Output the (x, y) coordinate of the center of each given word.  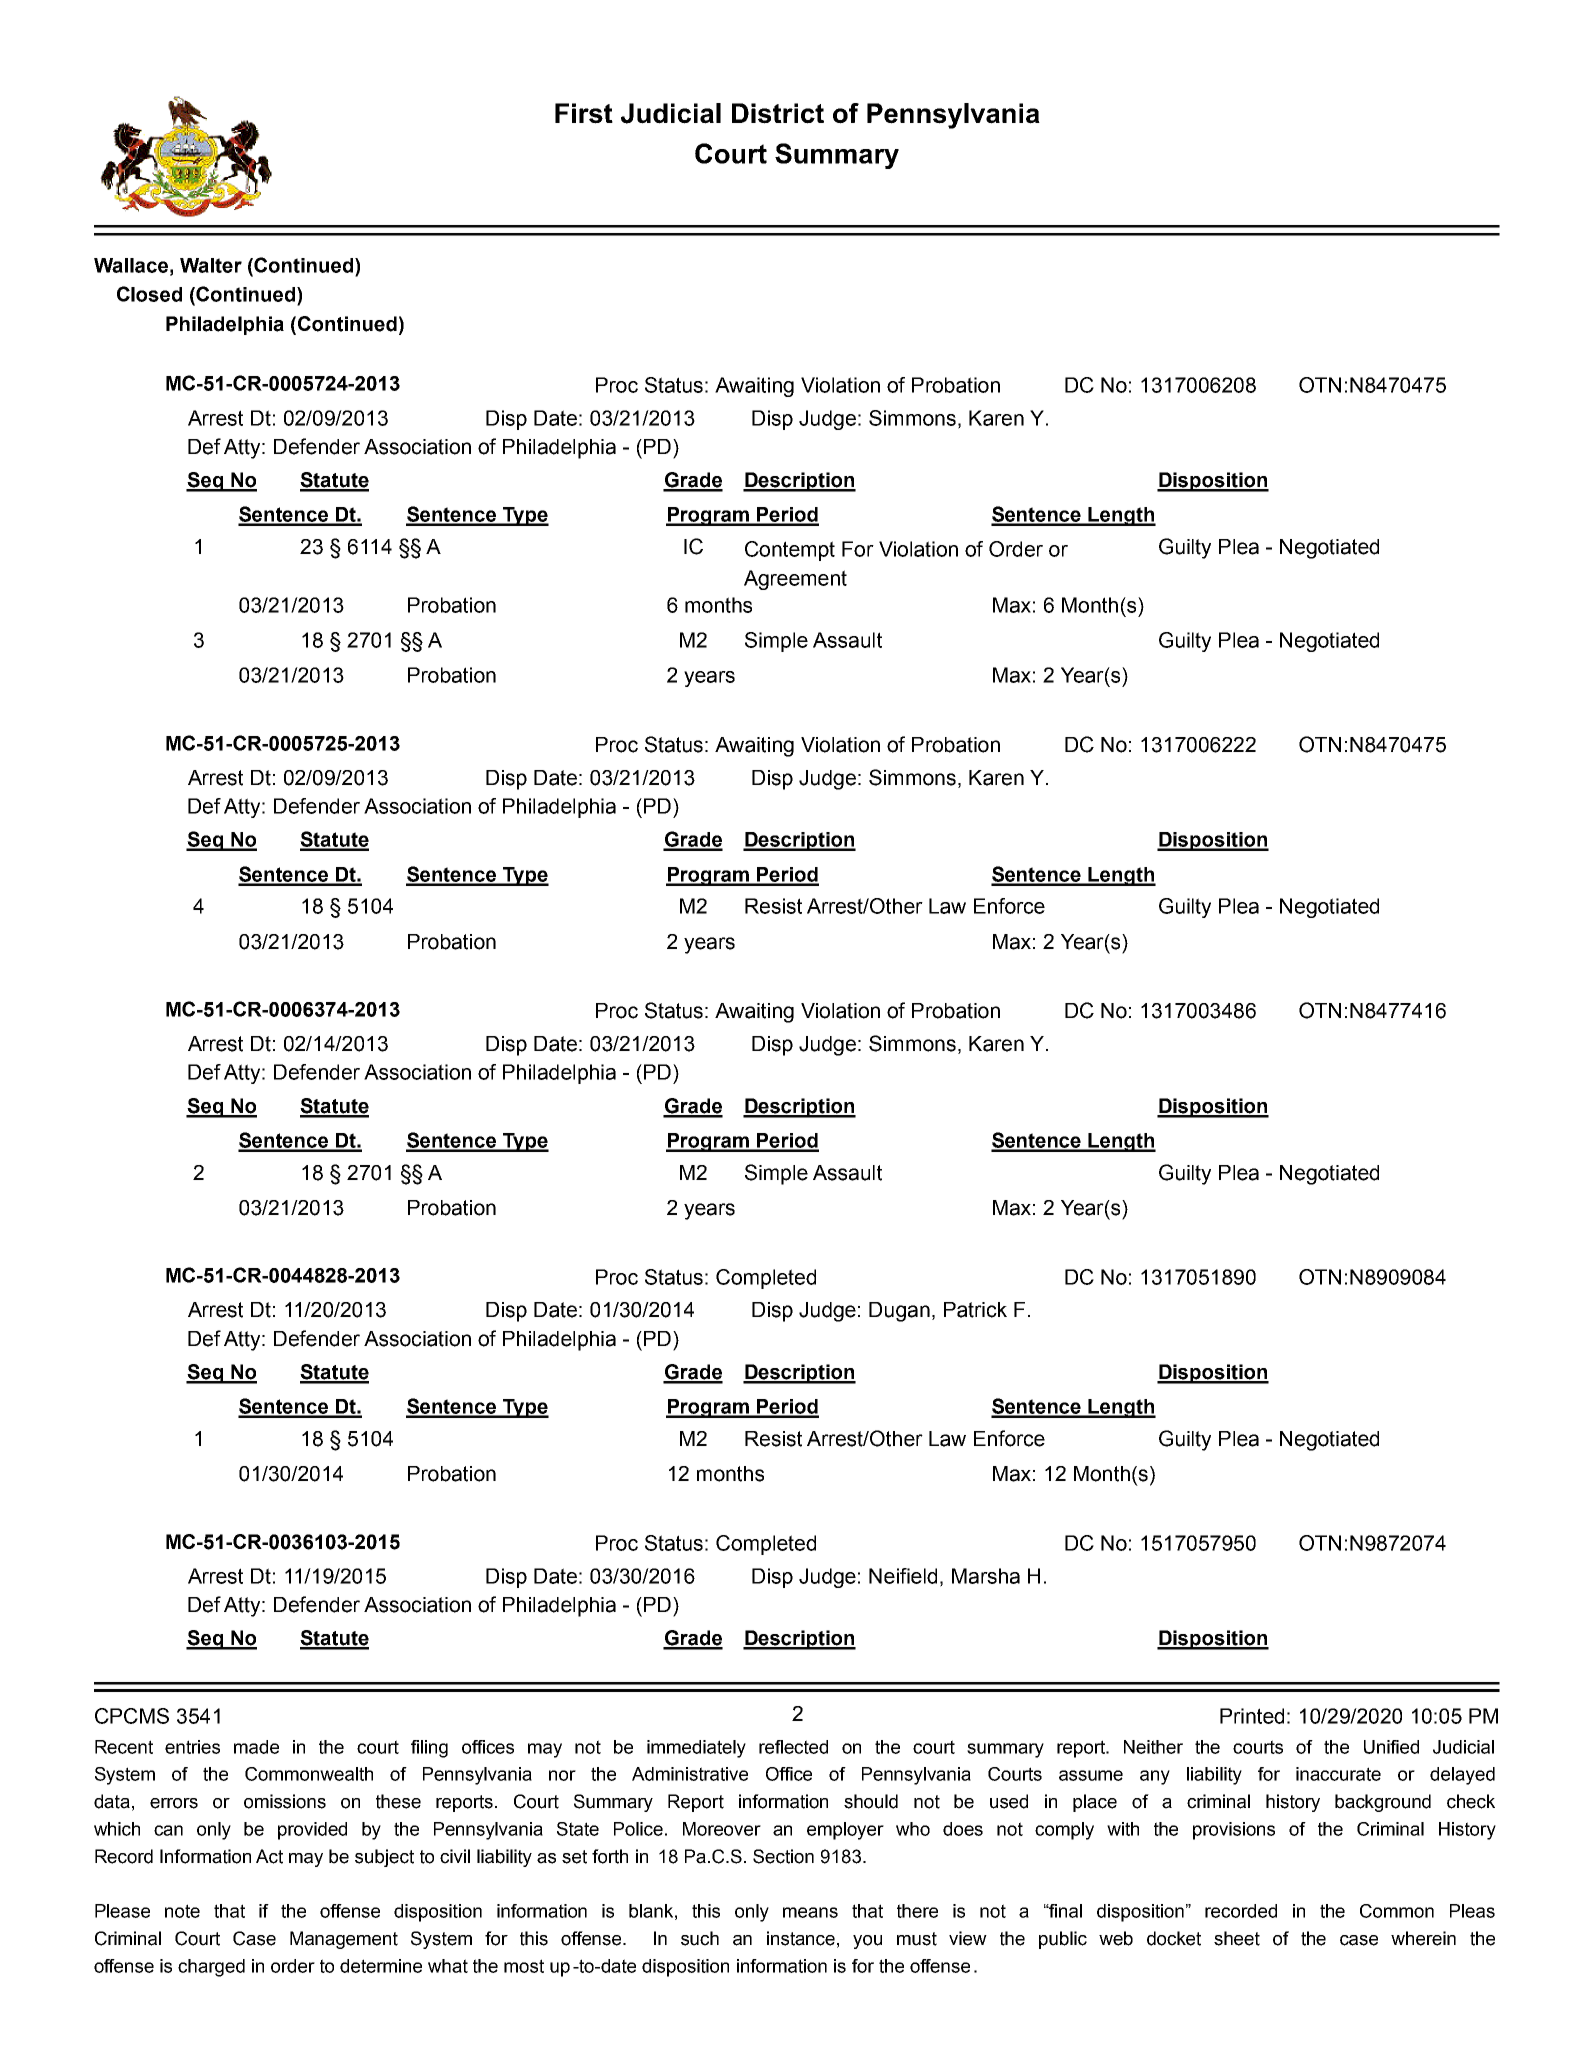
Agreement (795, 580)
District (778, 113)
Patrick (975, 1310)
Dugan (899, 1312)
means (810, 1912)
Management (344, 1940)
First (584, 113)
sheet (1237, 1938)
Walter (211, 265)
